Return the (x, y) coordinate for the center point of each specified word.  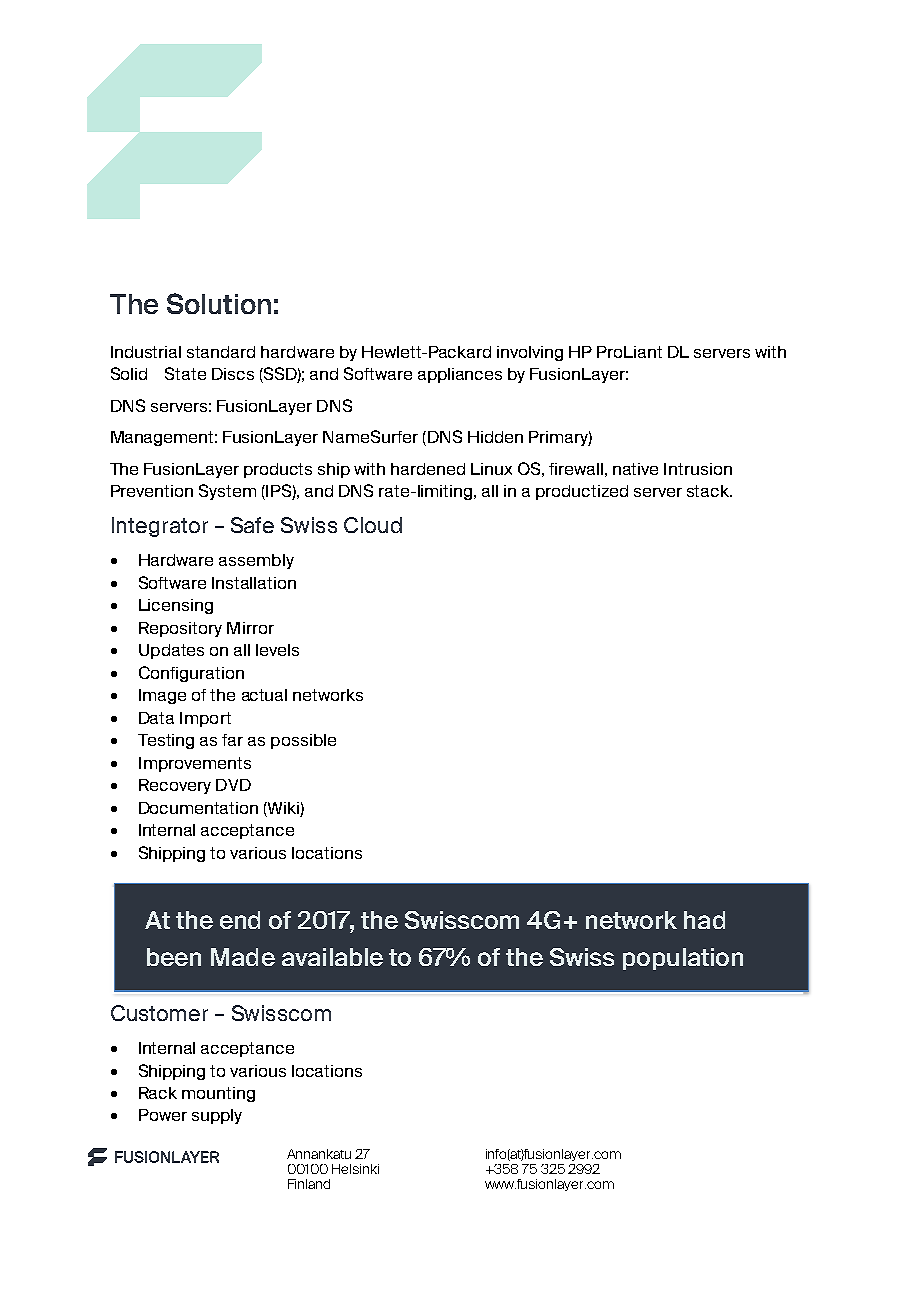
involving (530, 353)
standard (221, 352)
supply (217, 1116)
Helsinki (355, 1169)
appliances (460, 375)
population (683, 959)
